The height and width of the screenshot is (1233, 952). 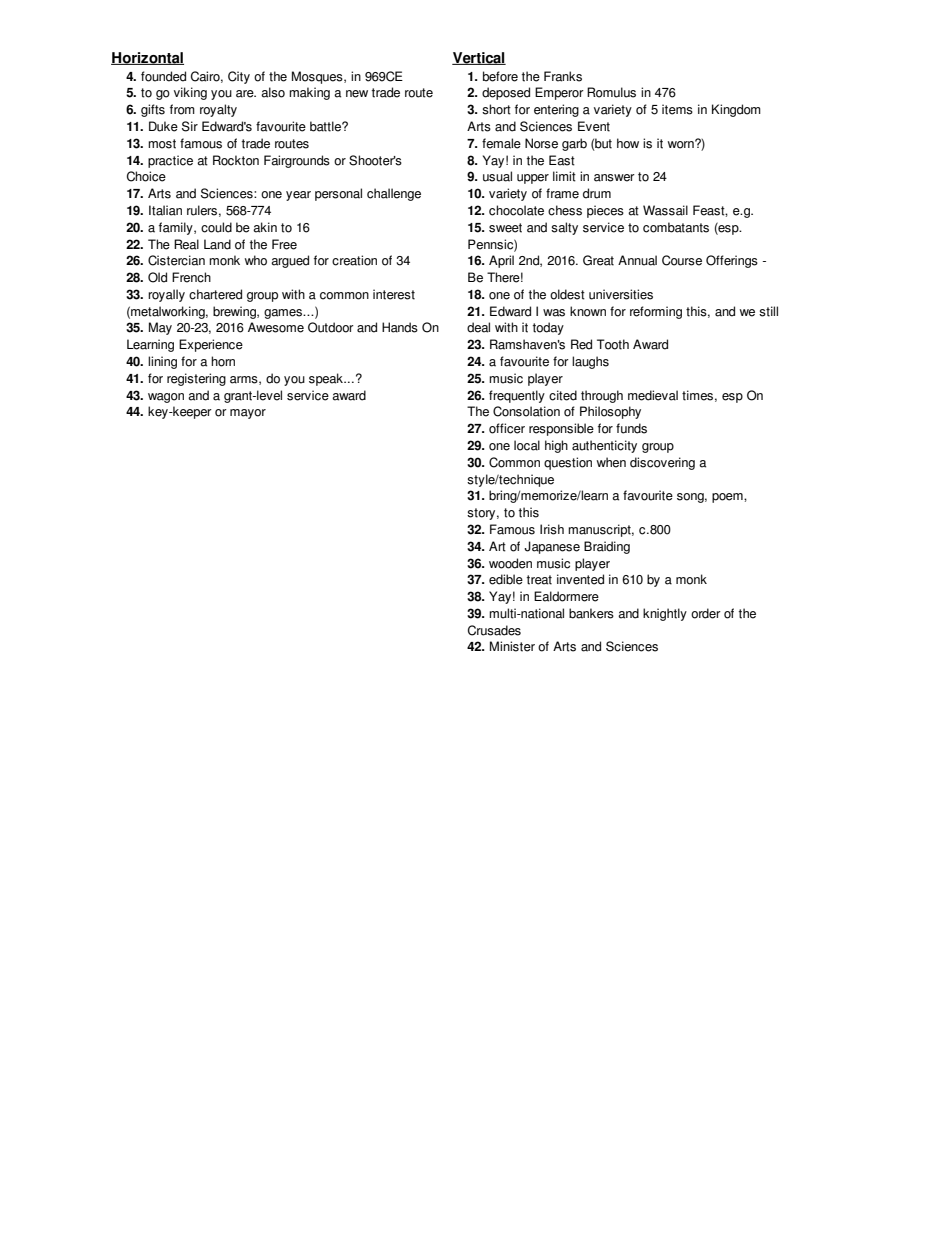 What do you see at coordinates (494, 630) in the screenshot?
I see `Crusades` at bounding box center [494, 630].
